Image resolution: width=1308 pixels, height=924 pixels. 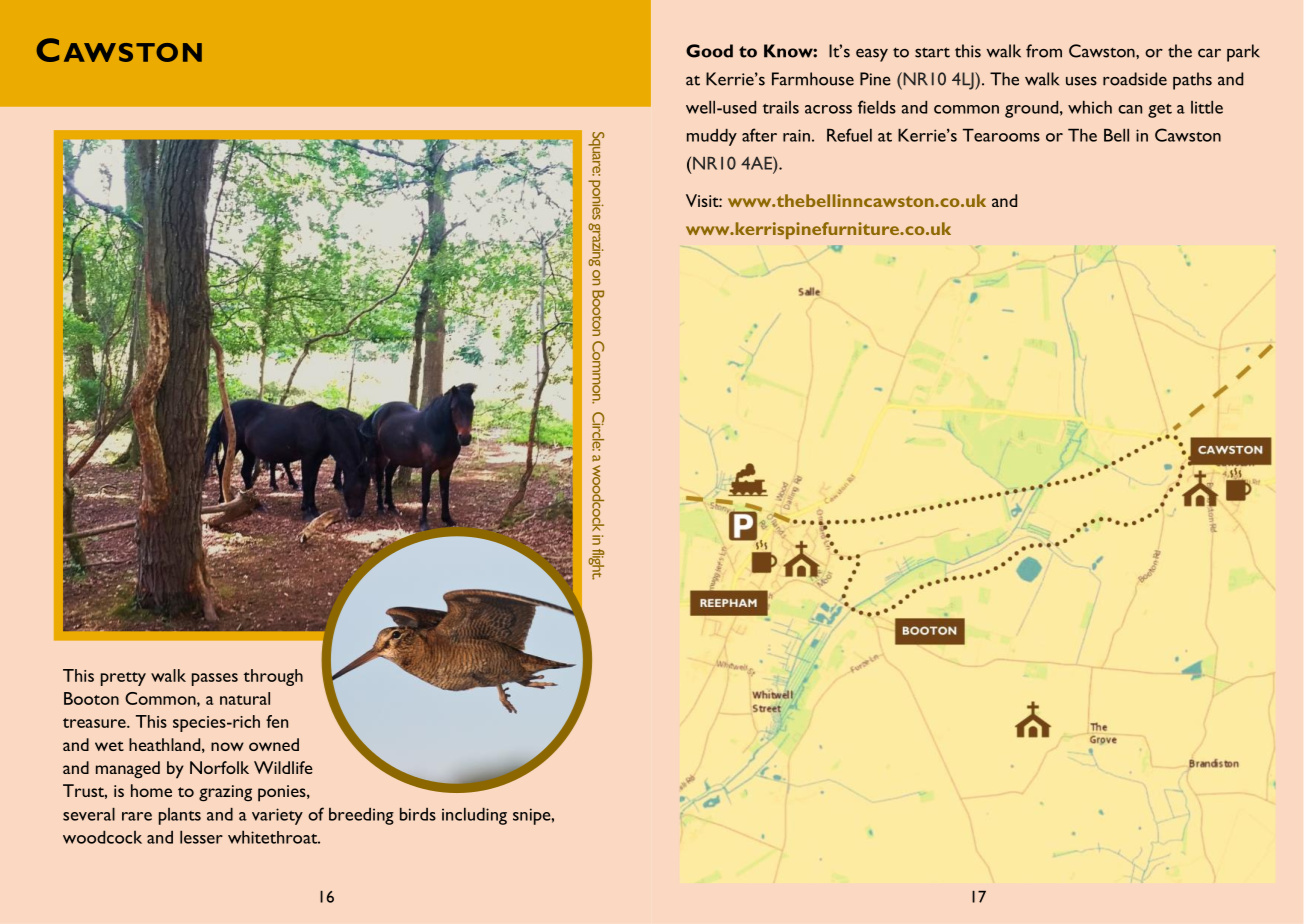 What do you see at coordinates (180, 816) in the screenshot?
I see `plants` at bounding box center [180, 816].
